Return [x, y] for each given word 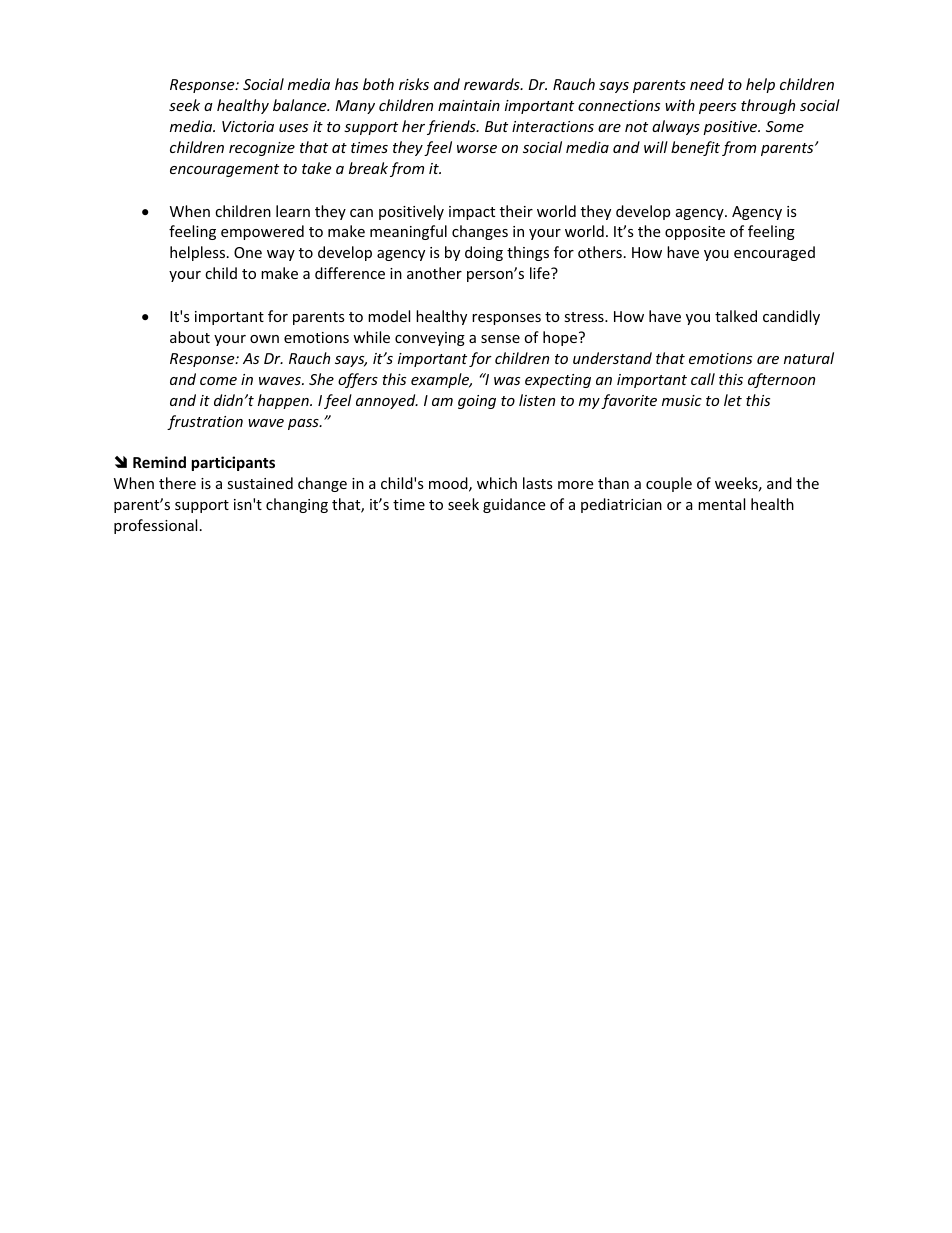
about [190, 337]
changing [297, 505]
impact [472, 213]
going [477, 402]
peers [717, 108]
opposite [695, 233]
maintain [469, 105]
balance [301, 105]
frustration [205, 422]
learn [293, 211]
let [733, 400]
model [389, 316]
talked [736, 316]
